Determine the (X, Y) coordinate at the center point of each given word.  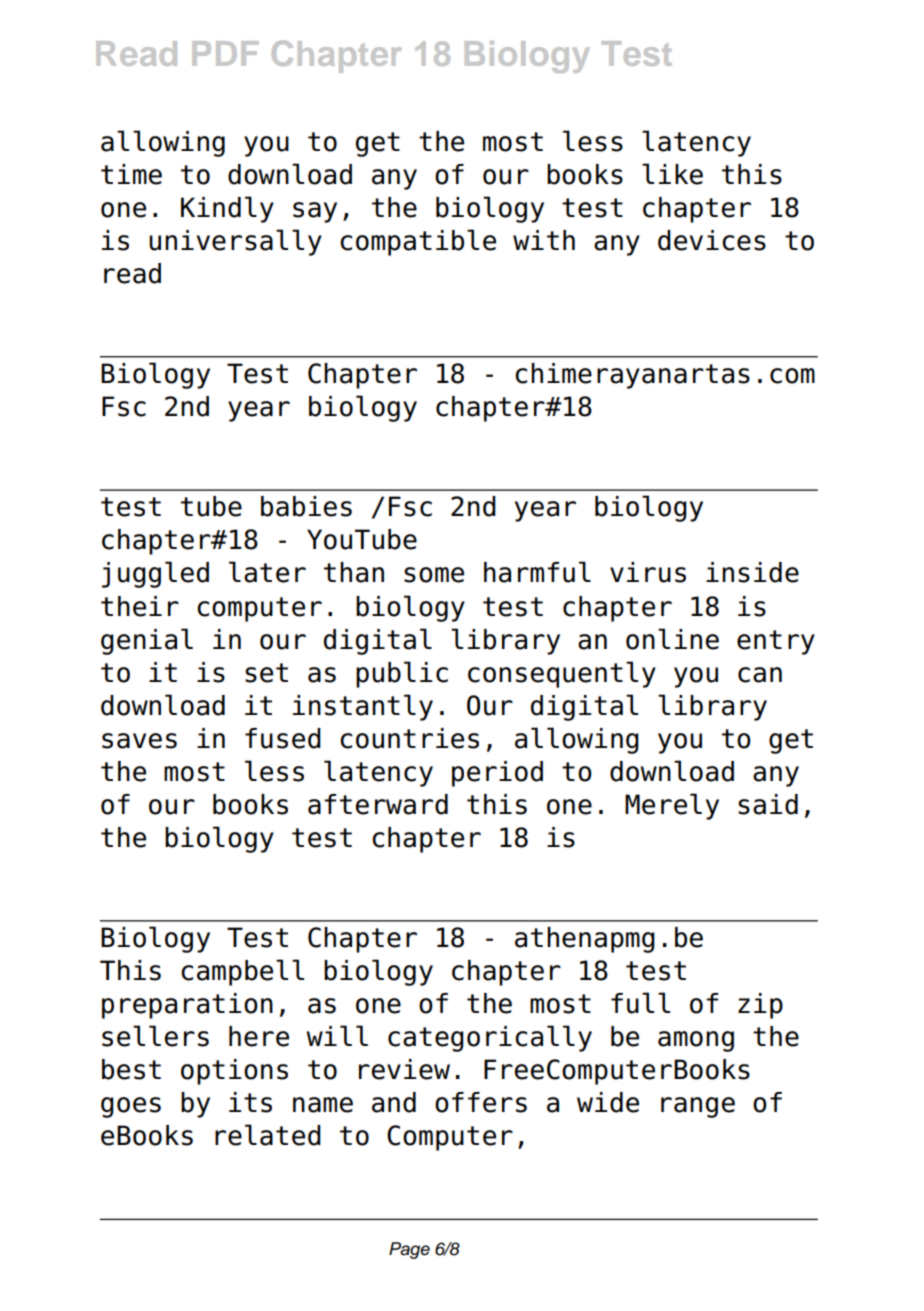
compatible (418, 242)
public (402, 674)
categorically (490, 1038)
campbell (242, 972)
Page (409, 1250)
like (672, 174)
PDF (225, 53)
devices (712, 240)
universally (235, 242)
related (268, 1135)
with (544, 240)
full (640, 1003)
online (672, 639)
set (266, 673)
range (698, 1107)
